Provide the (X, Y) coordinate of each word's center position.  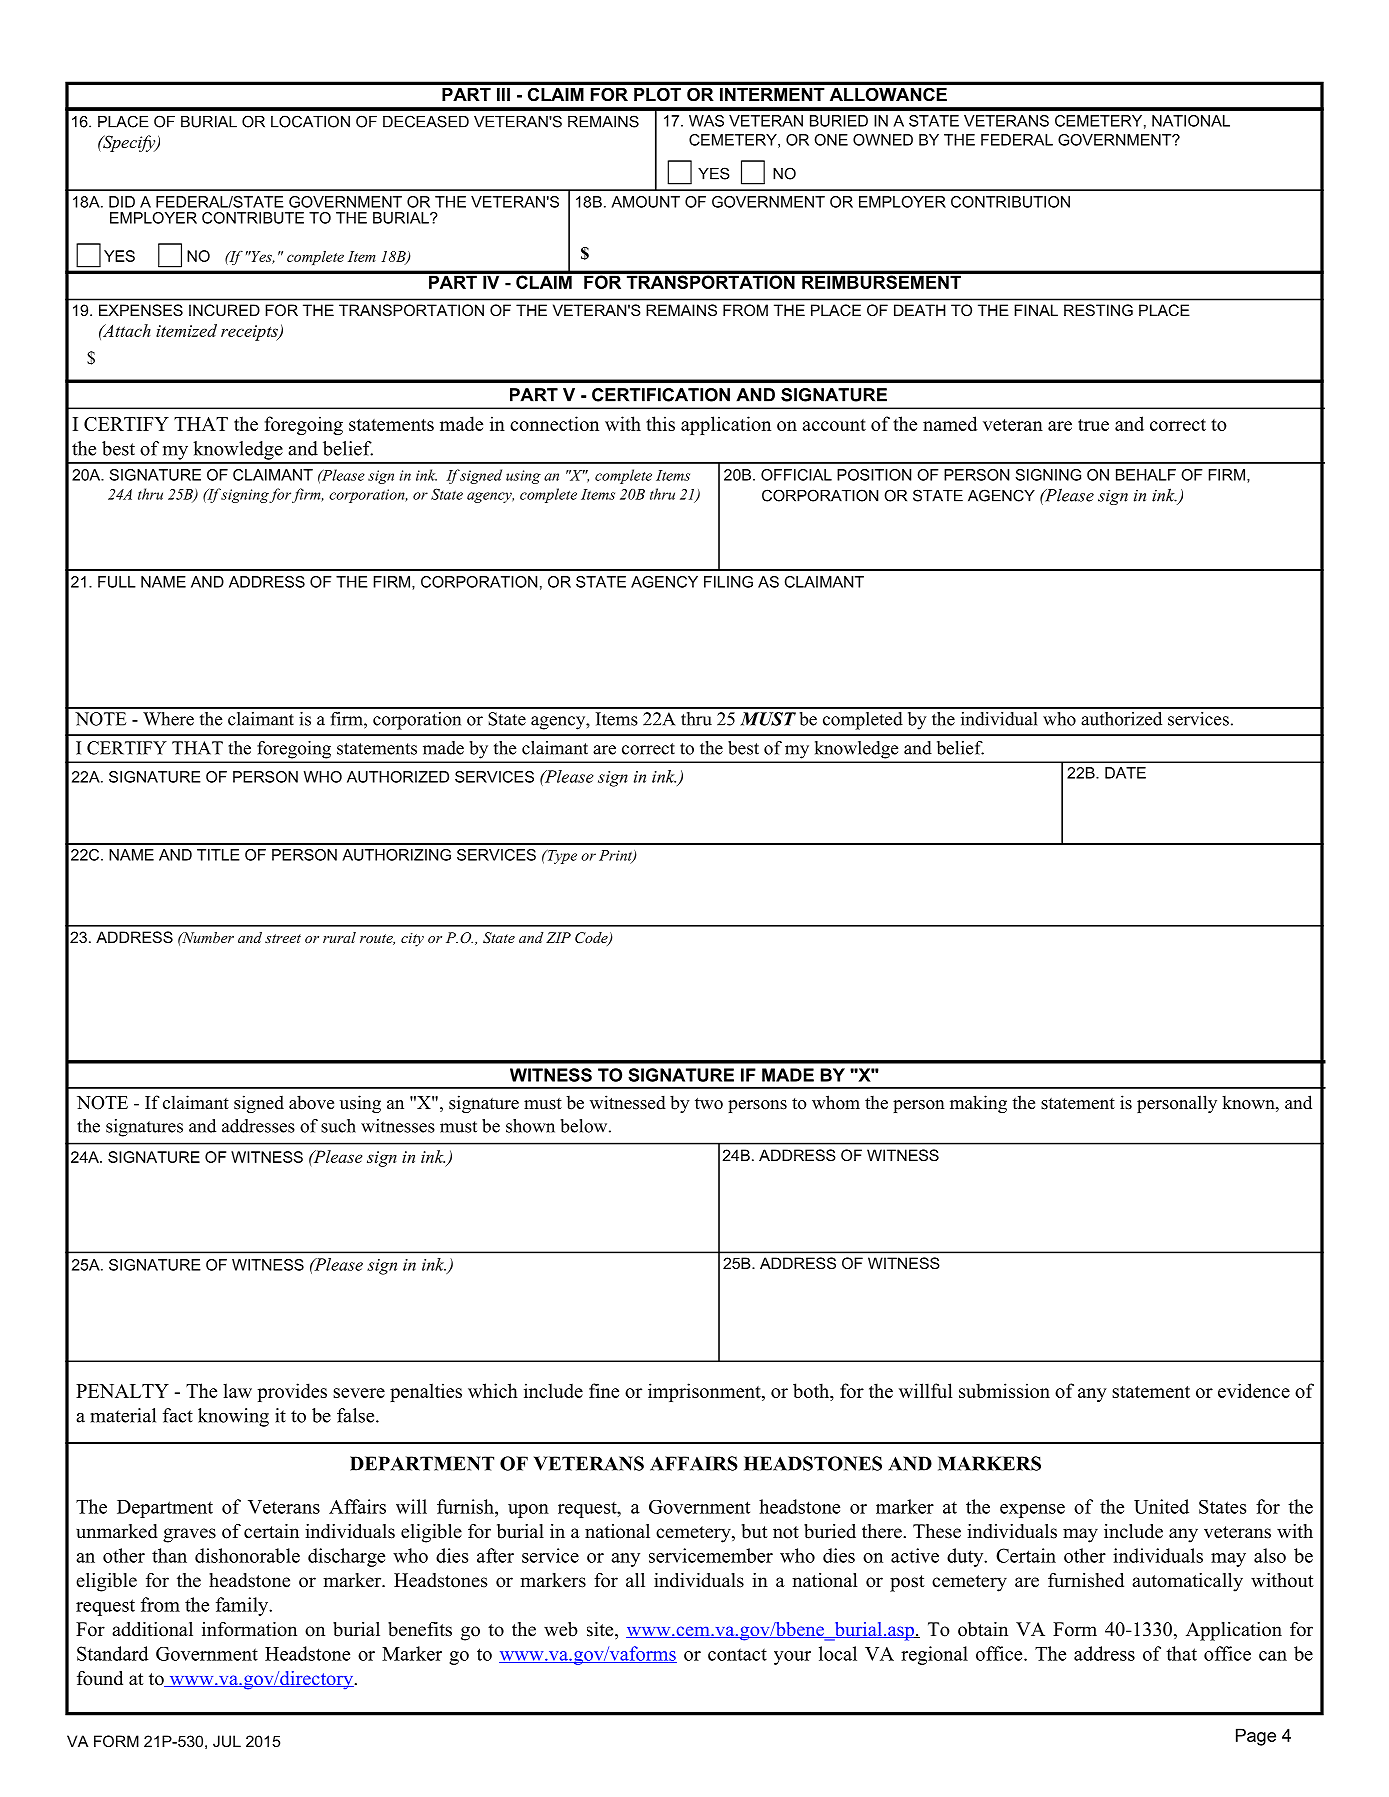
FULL (117, 582)
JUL (227, 1741)
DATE (1125, 773)
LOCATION (310, 121)
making (978, 1104)
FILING (728, 582)
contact (737, 1655)
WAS (706, 121)
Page (1256, 1737)
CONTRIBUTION (1010, 202)
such (338, 1126)
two (709, 1104)
